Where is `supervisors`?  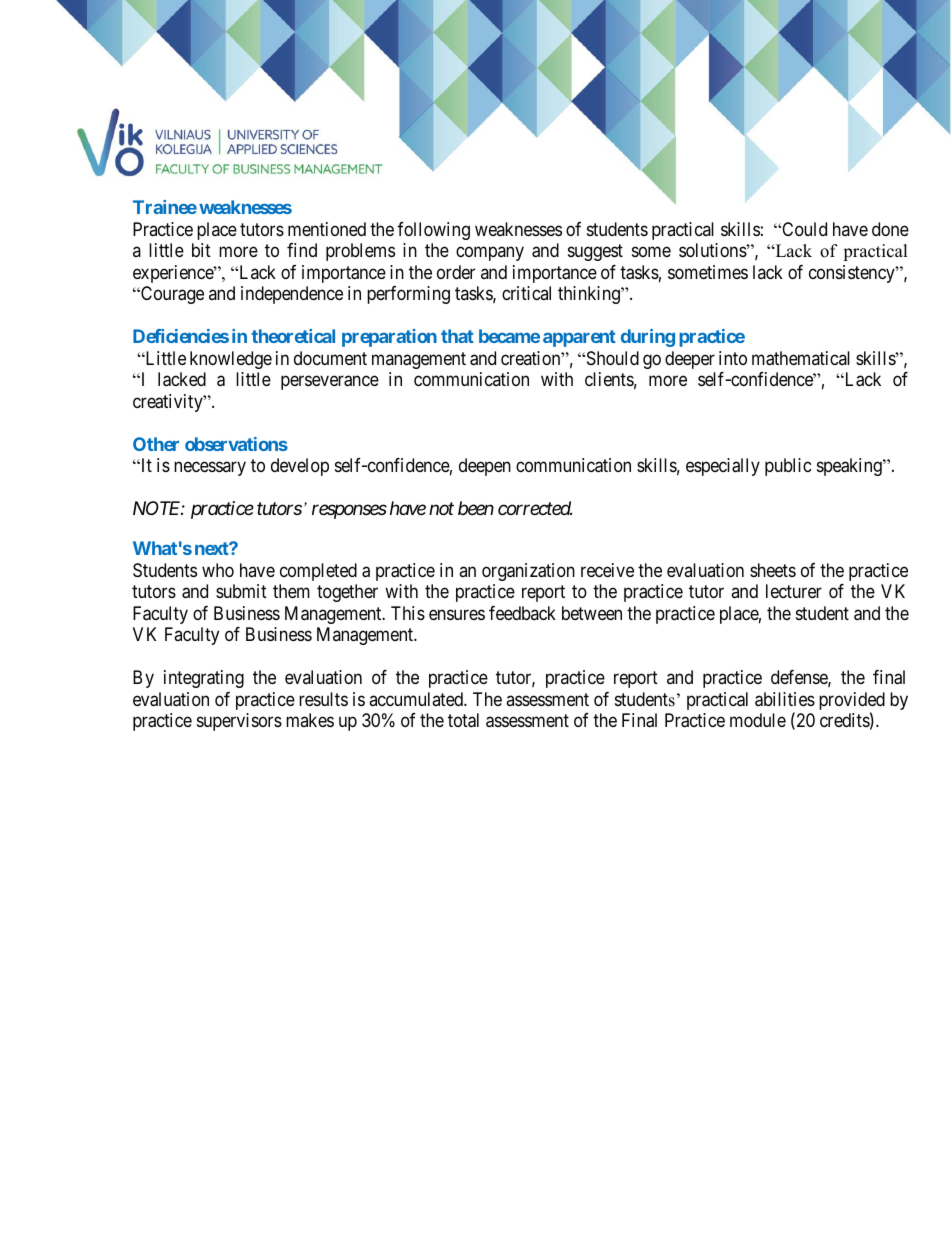 supervisors is located at coordinates (239, 722).
